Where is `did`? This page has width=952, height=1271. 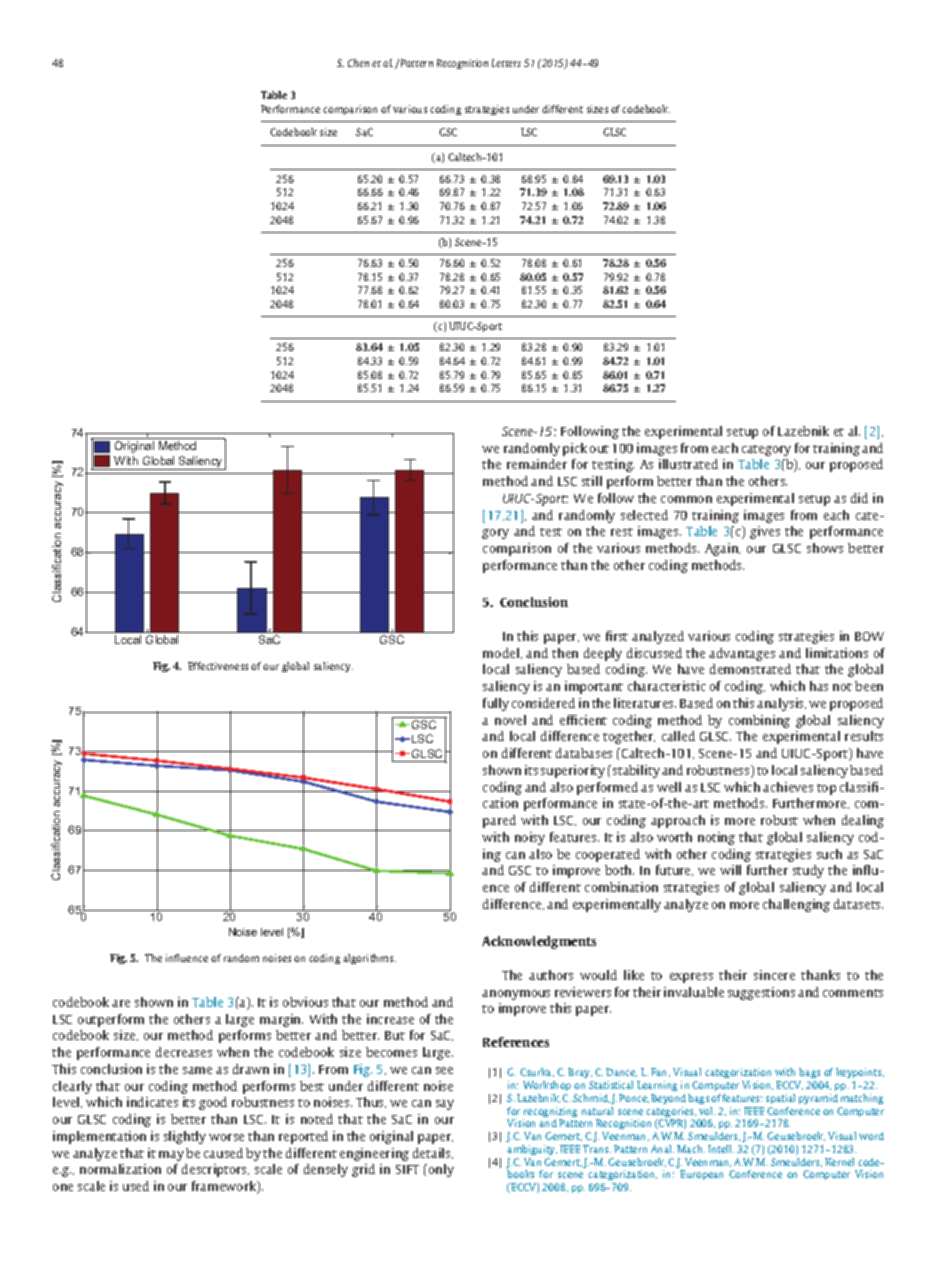 did is located at coordinates (859, 498).
